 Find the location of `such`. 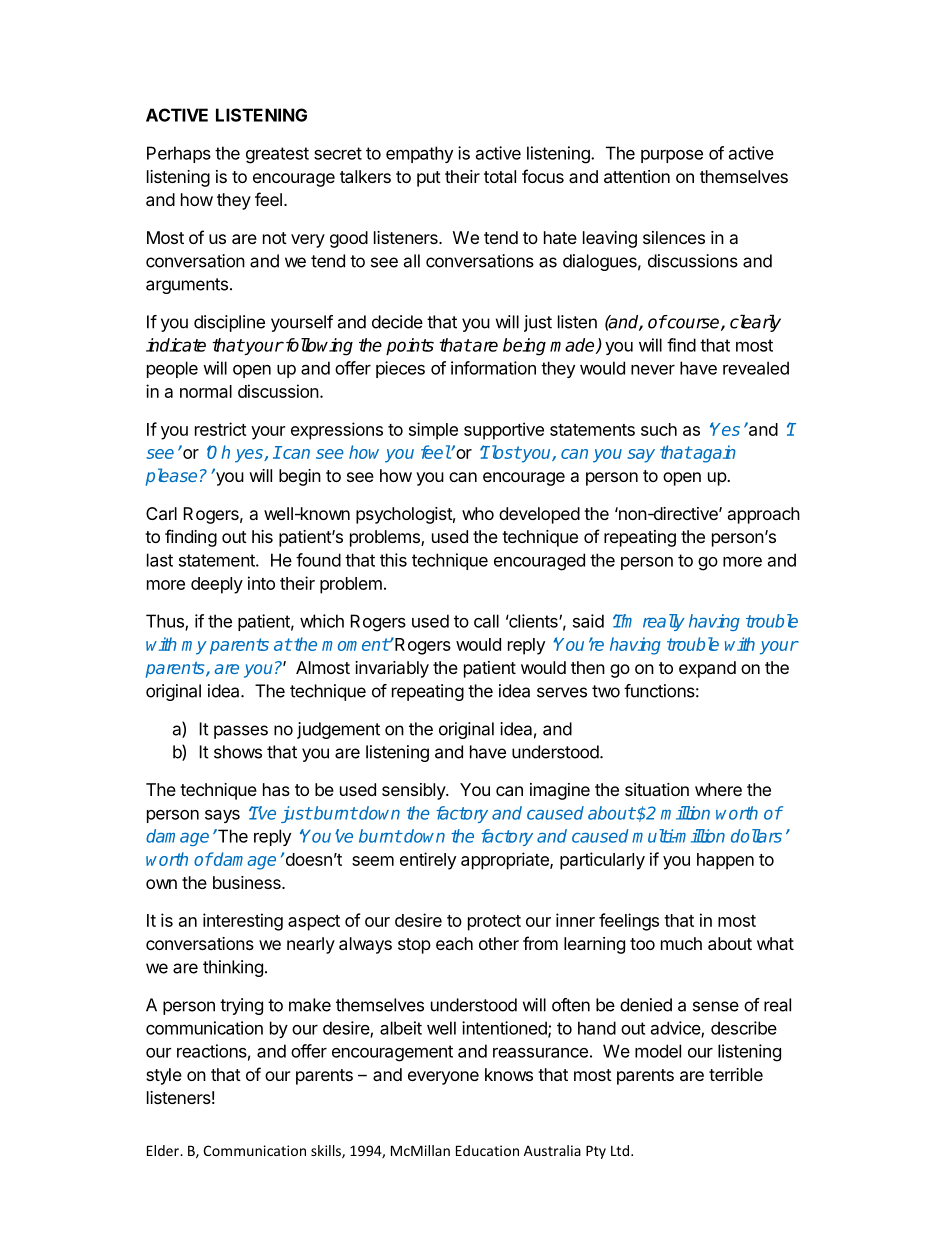

such is located at coordinates (659, 429).
